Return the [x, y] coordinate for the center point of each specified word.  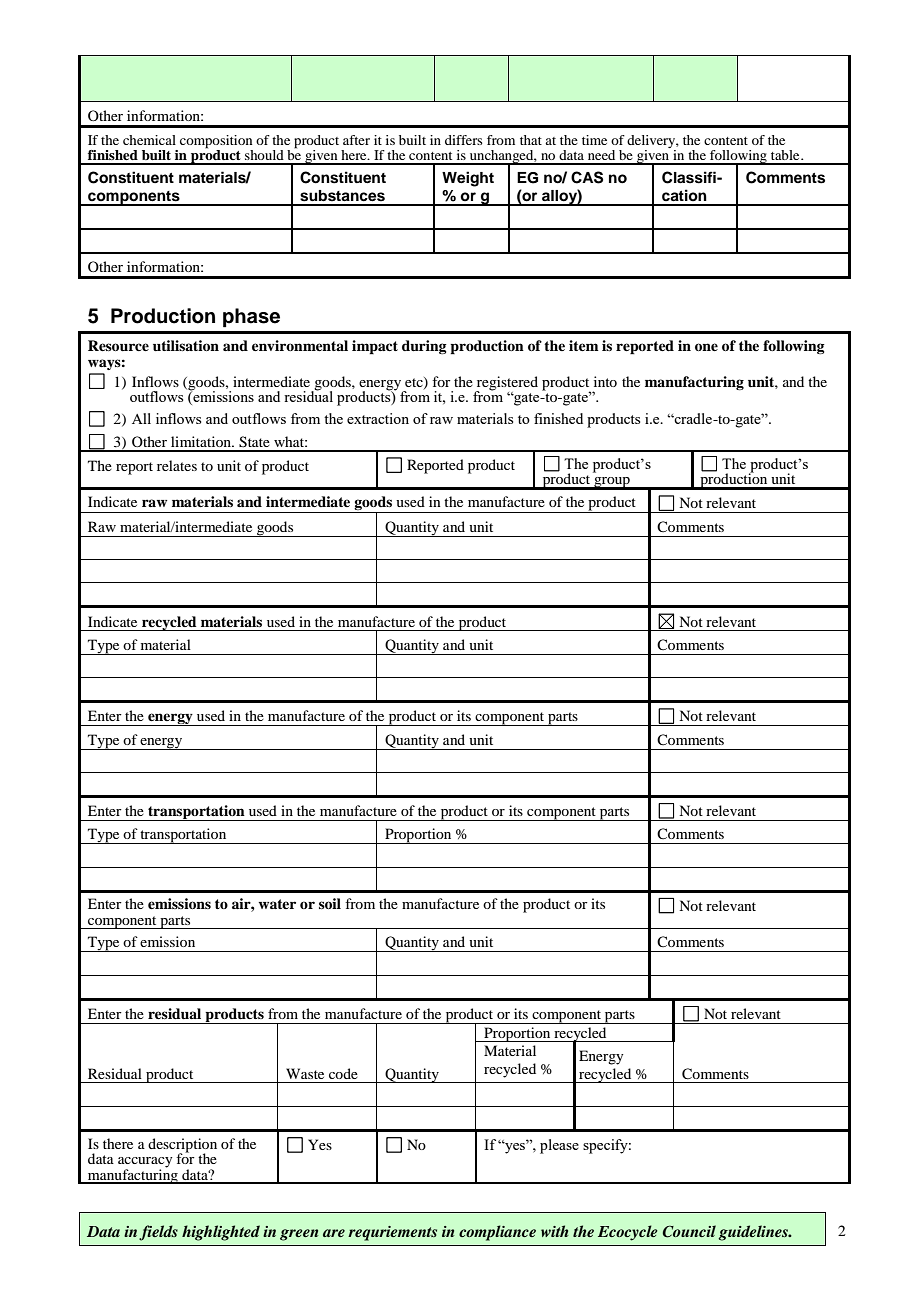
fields [158, 1233]
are [334, 1233]
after [356, 140]
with [554, 1231]
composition [216, 142]
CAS [587, 177]
